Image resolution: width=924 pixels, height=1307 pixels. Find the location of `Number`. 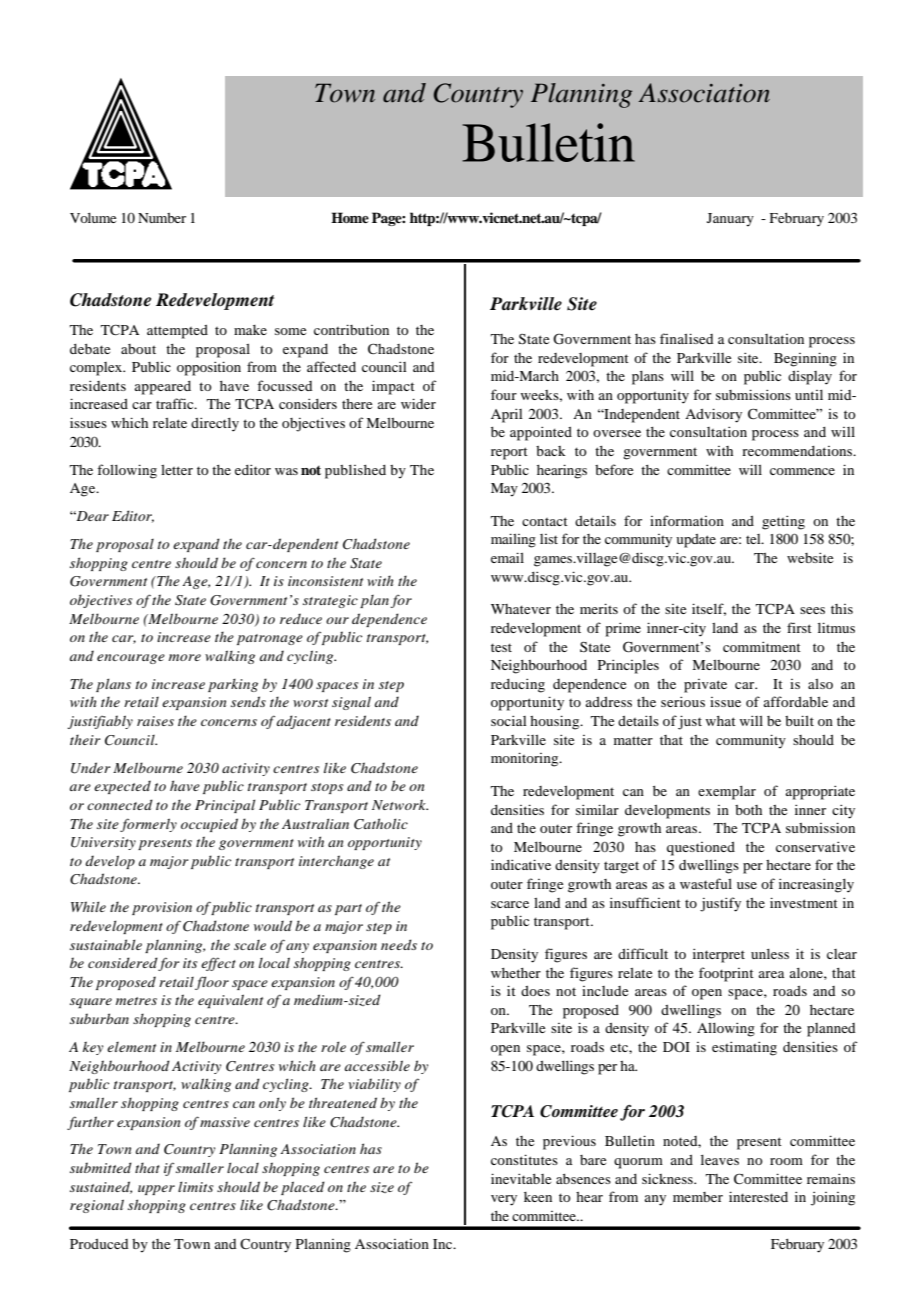

Number is located at coordinates (162, 218).
